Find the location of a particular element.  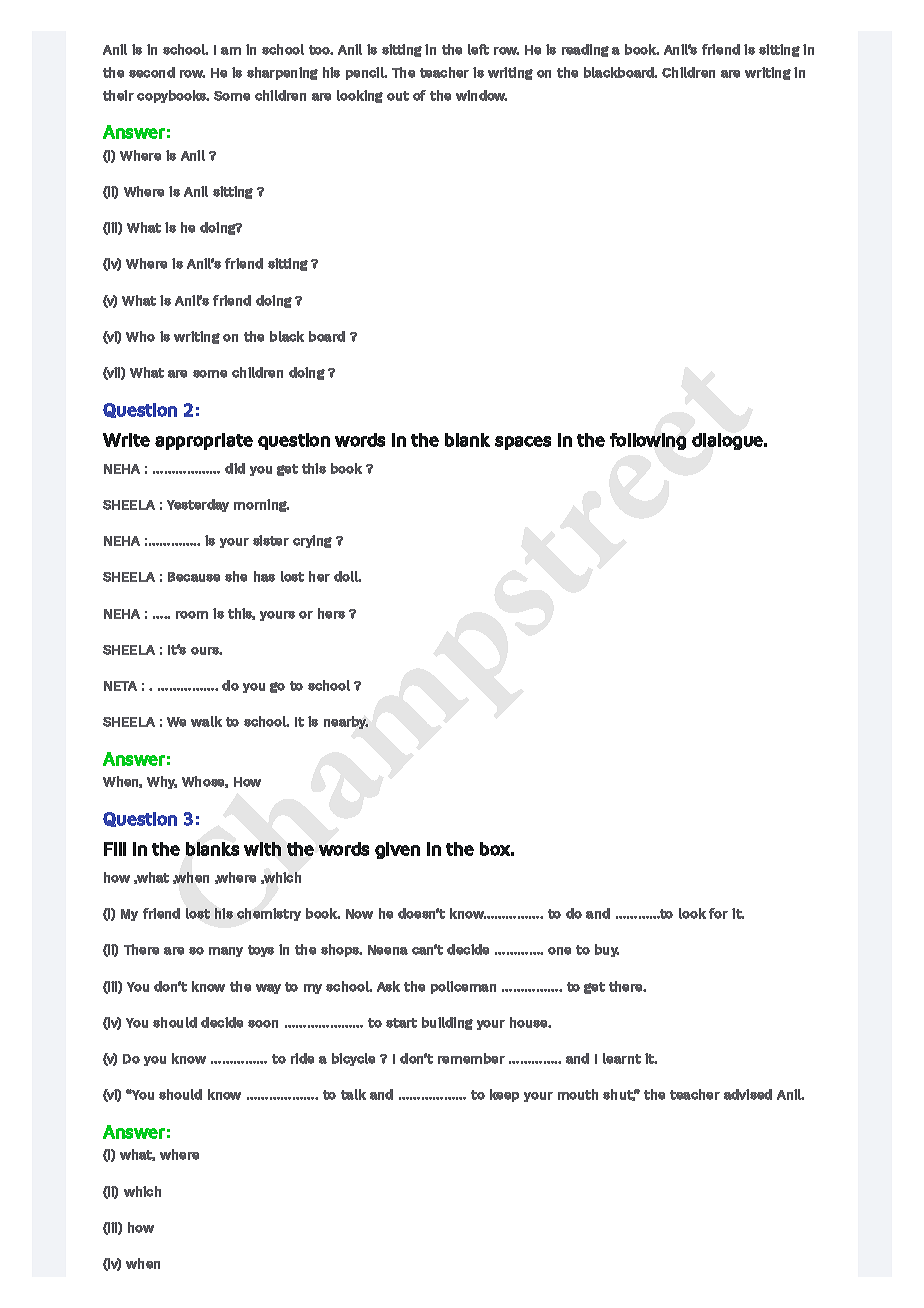

soon is located at coordinates (263, 1024).
